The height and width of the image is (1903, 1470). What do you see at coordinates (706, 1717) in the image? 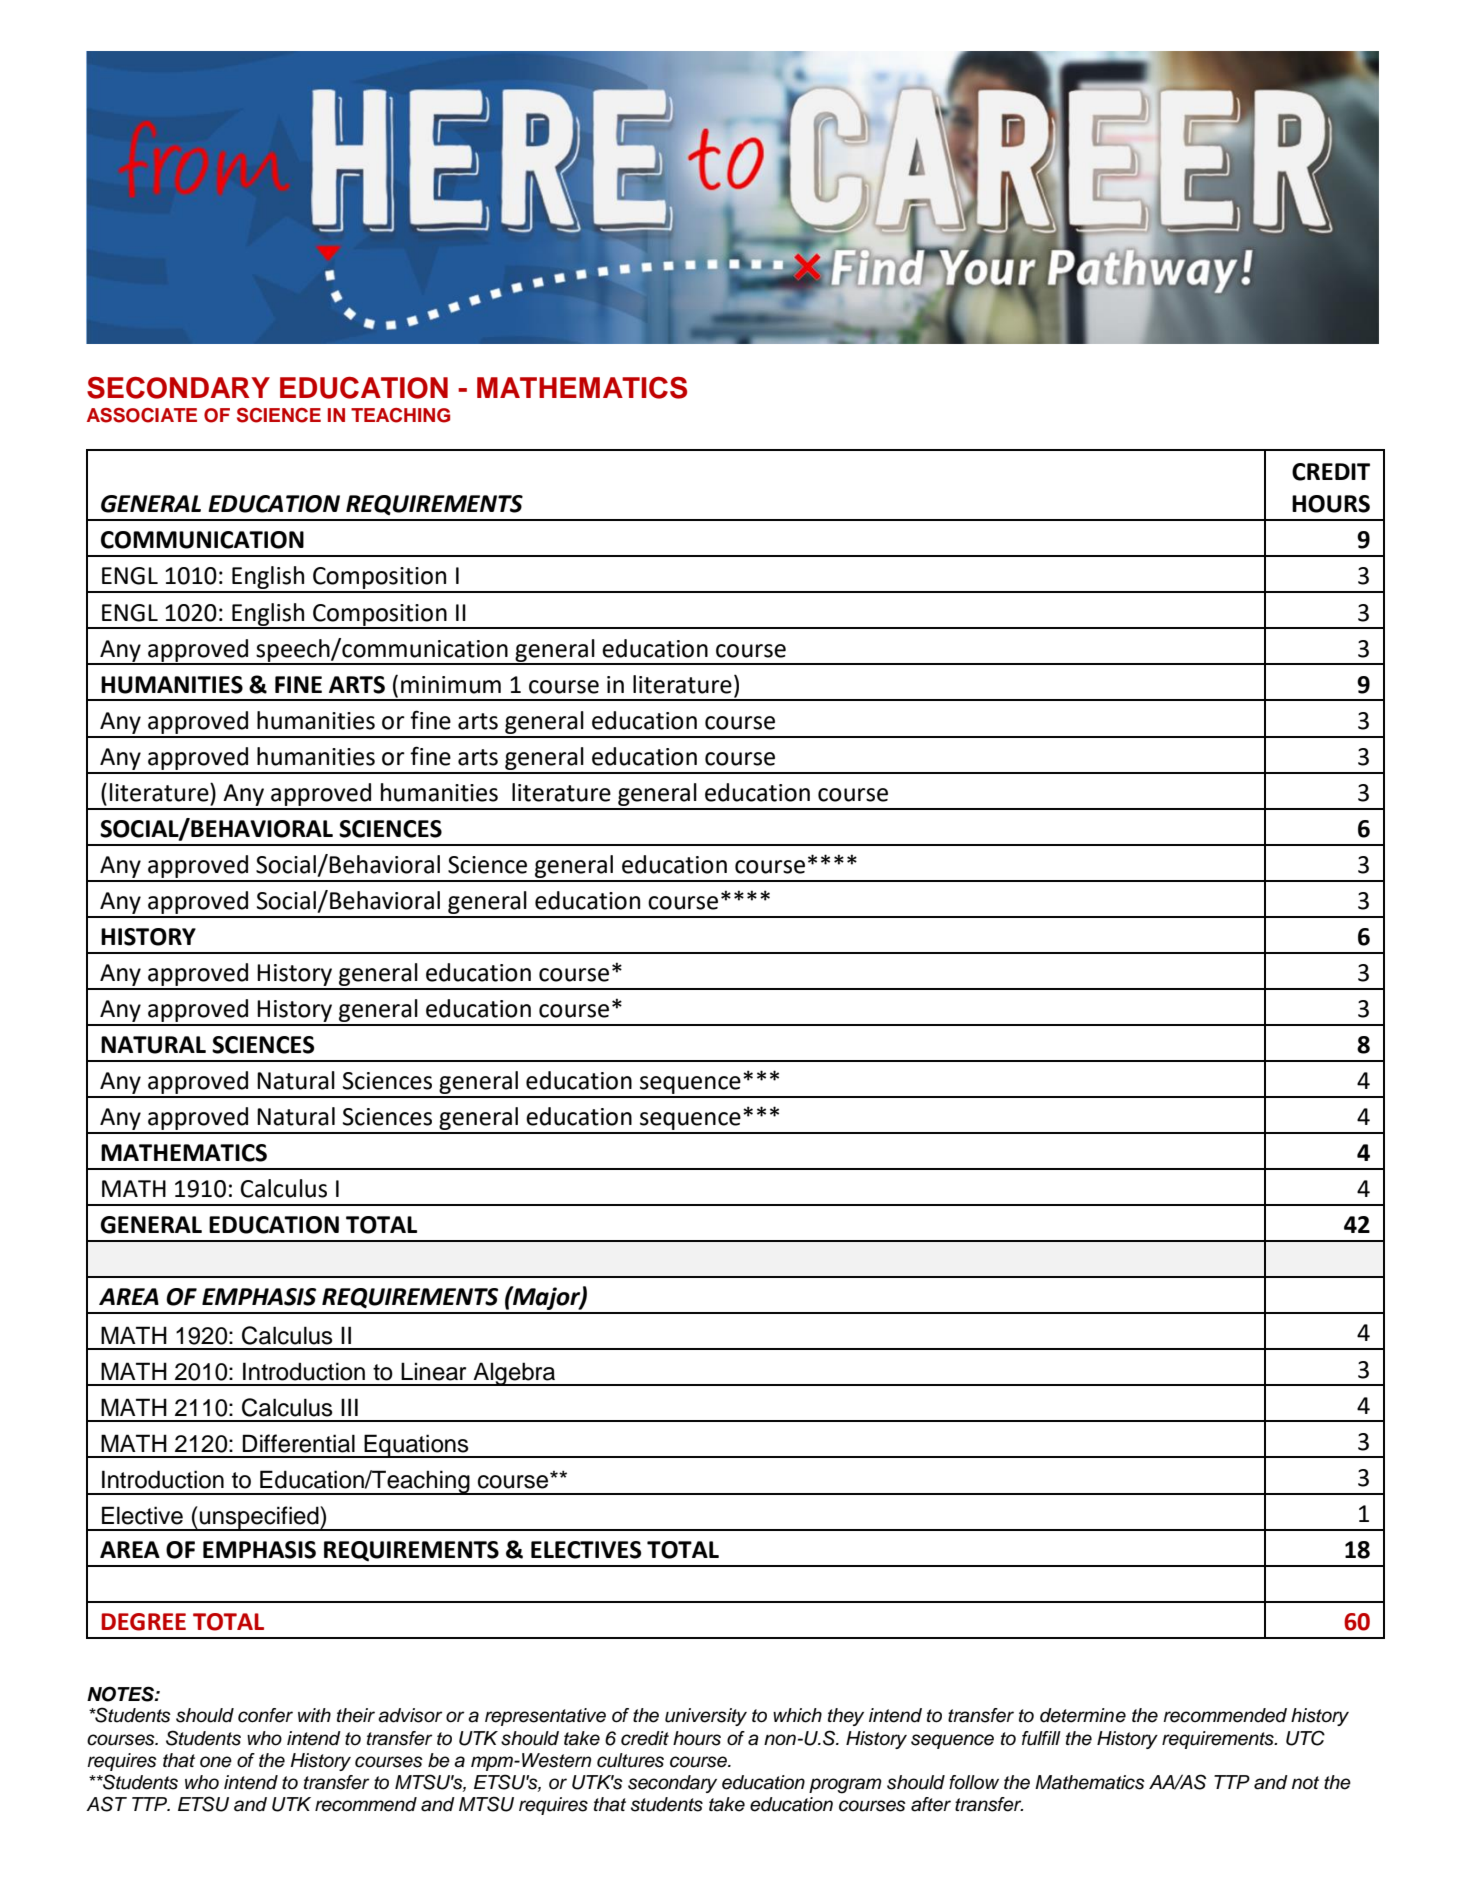
I see `university` at bounding box center [706, 1717].
